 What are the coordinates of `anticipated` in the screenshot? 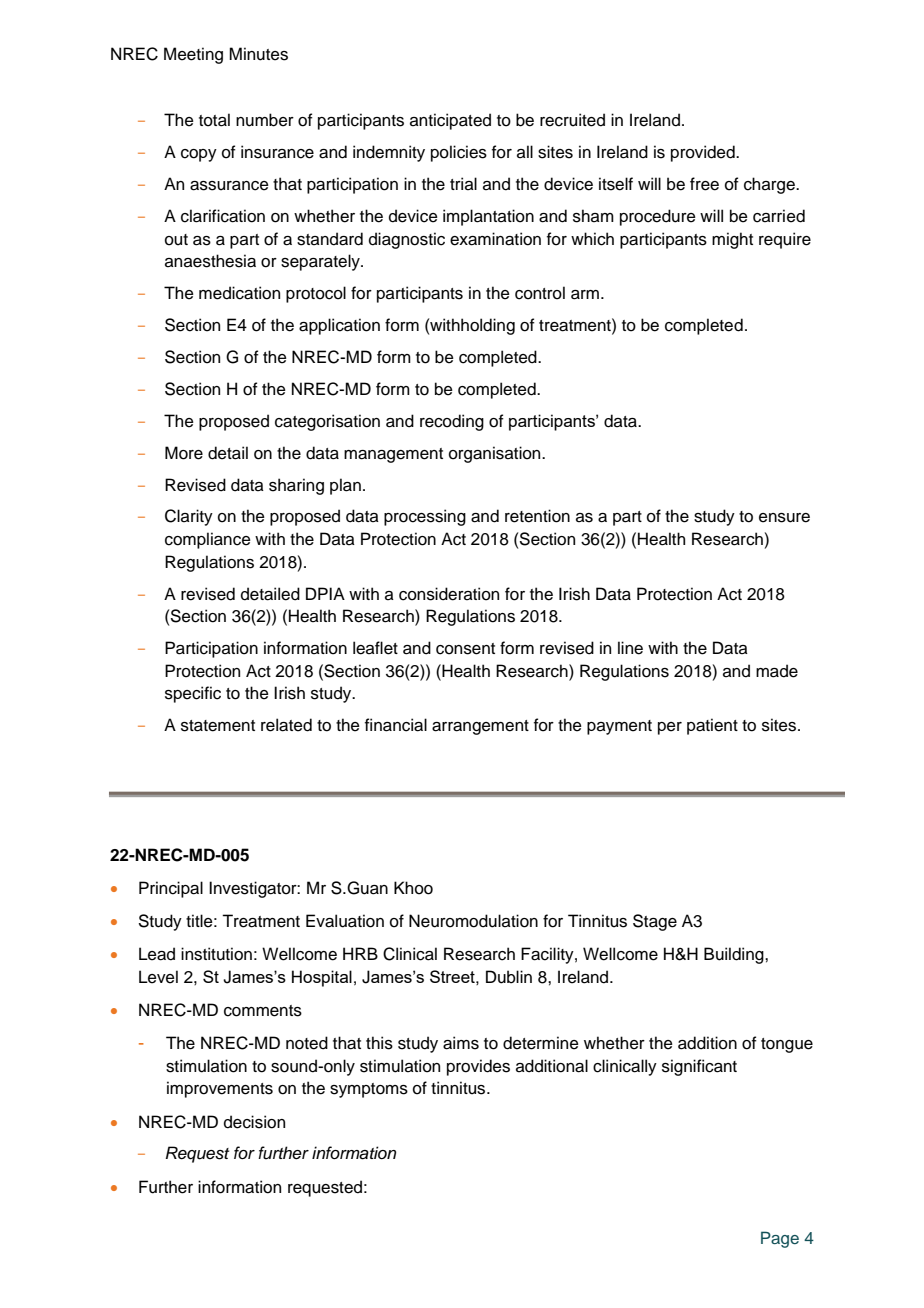 It's located at (450, 121).
